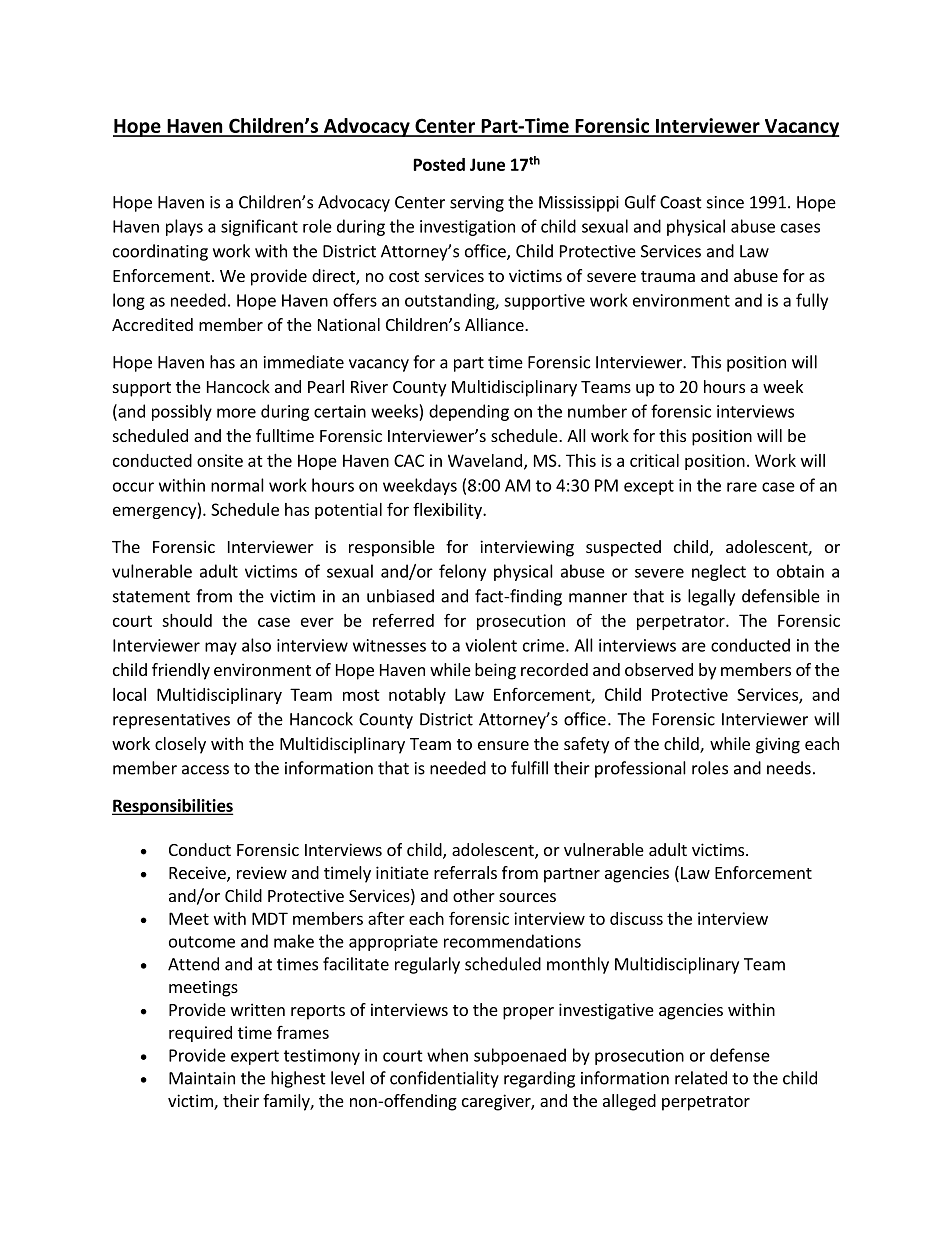  Describe the element at coordinates (184, 227) in the page. I see `plays` at that location.
